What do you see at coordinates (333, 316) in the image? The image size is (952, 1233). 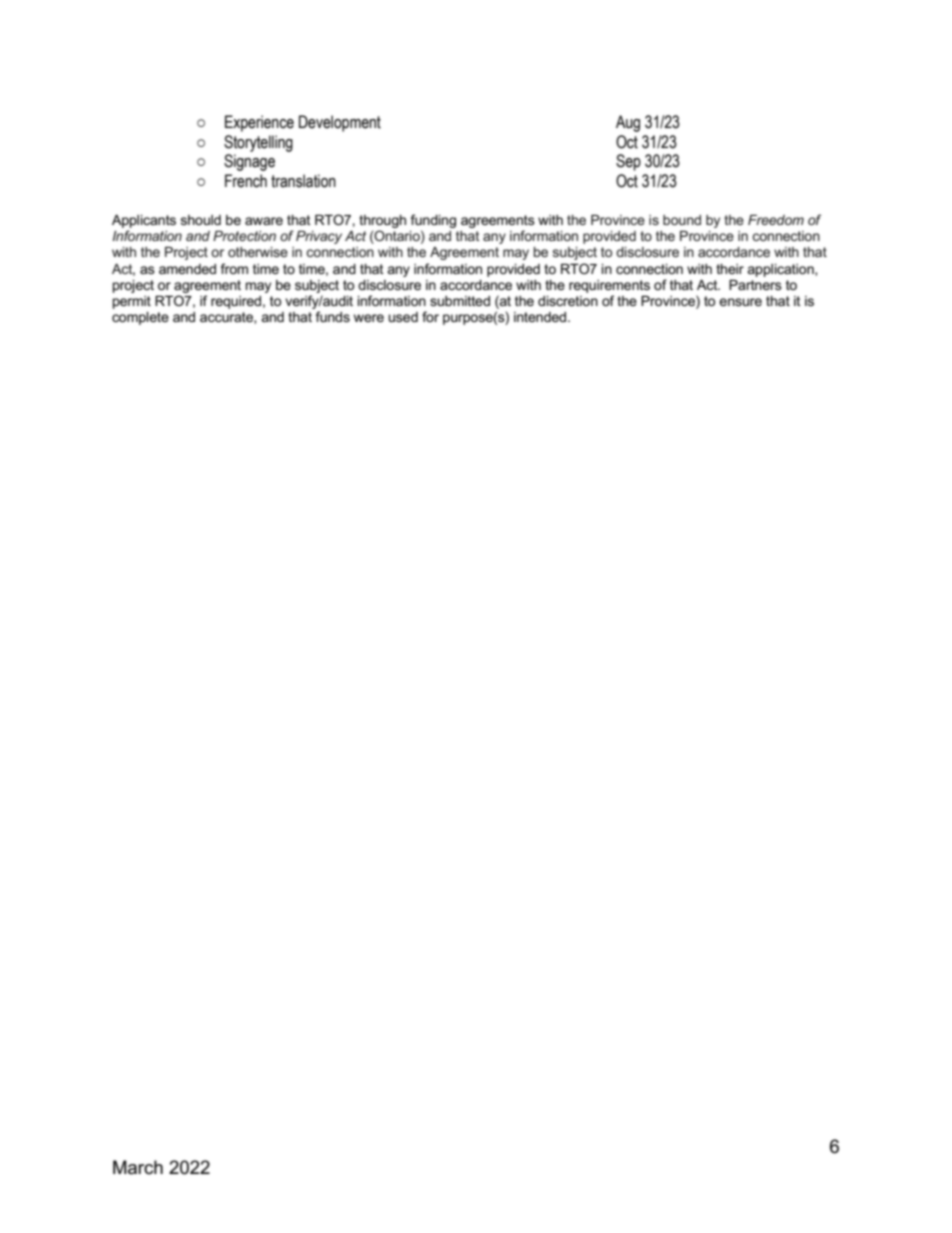 I see `funds` at bounding box center [333, 316].
